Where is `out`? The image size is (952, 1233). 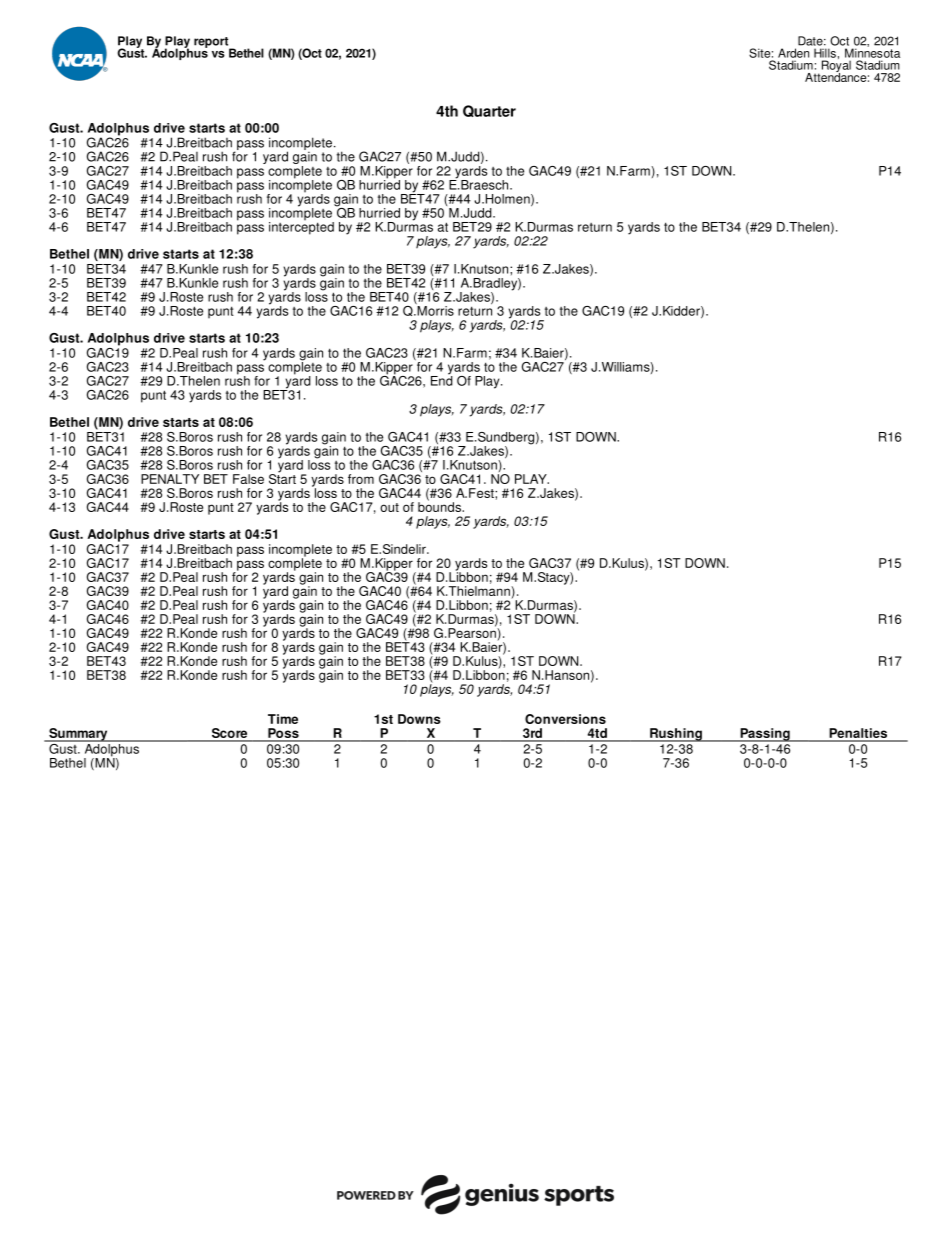
out is located at coordinates (389, 507).
